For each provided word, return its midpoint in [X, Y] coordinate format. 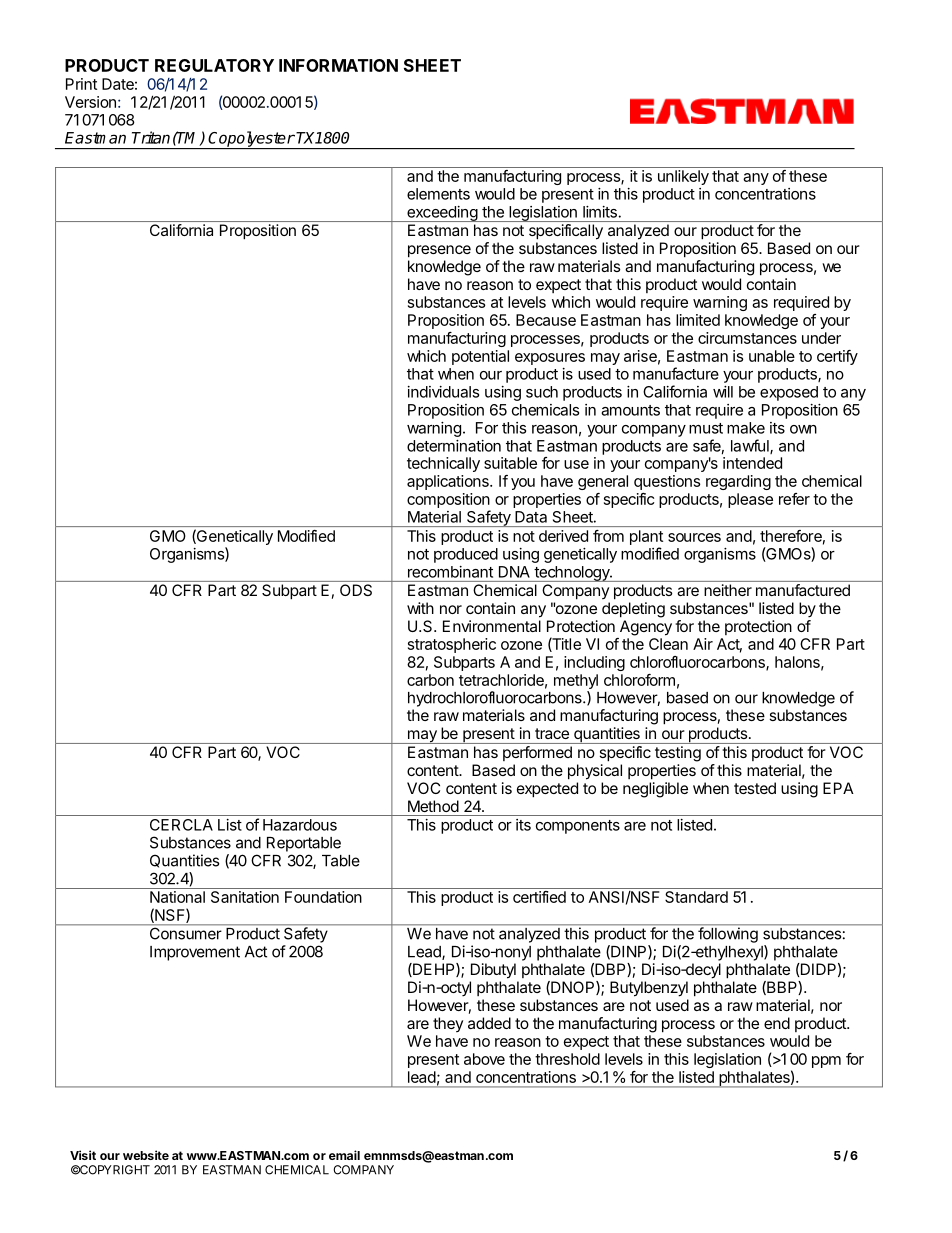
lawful [751, 446]
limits [600, 212]
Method [433, 806]
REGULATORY [214, 65]
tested [755, 788]
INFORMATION [338, 65]
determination [454, 446]
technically [443, 464]
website [146, 1155]
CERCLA [181, 825]
